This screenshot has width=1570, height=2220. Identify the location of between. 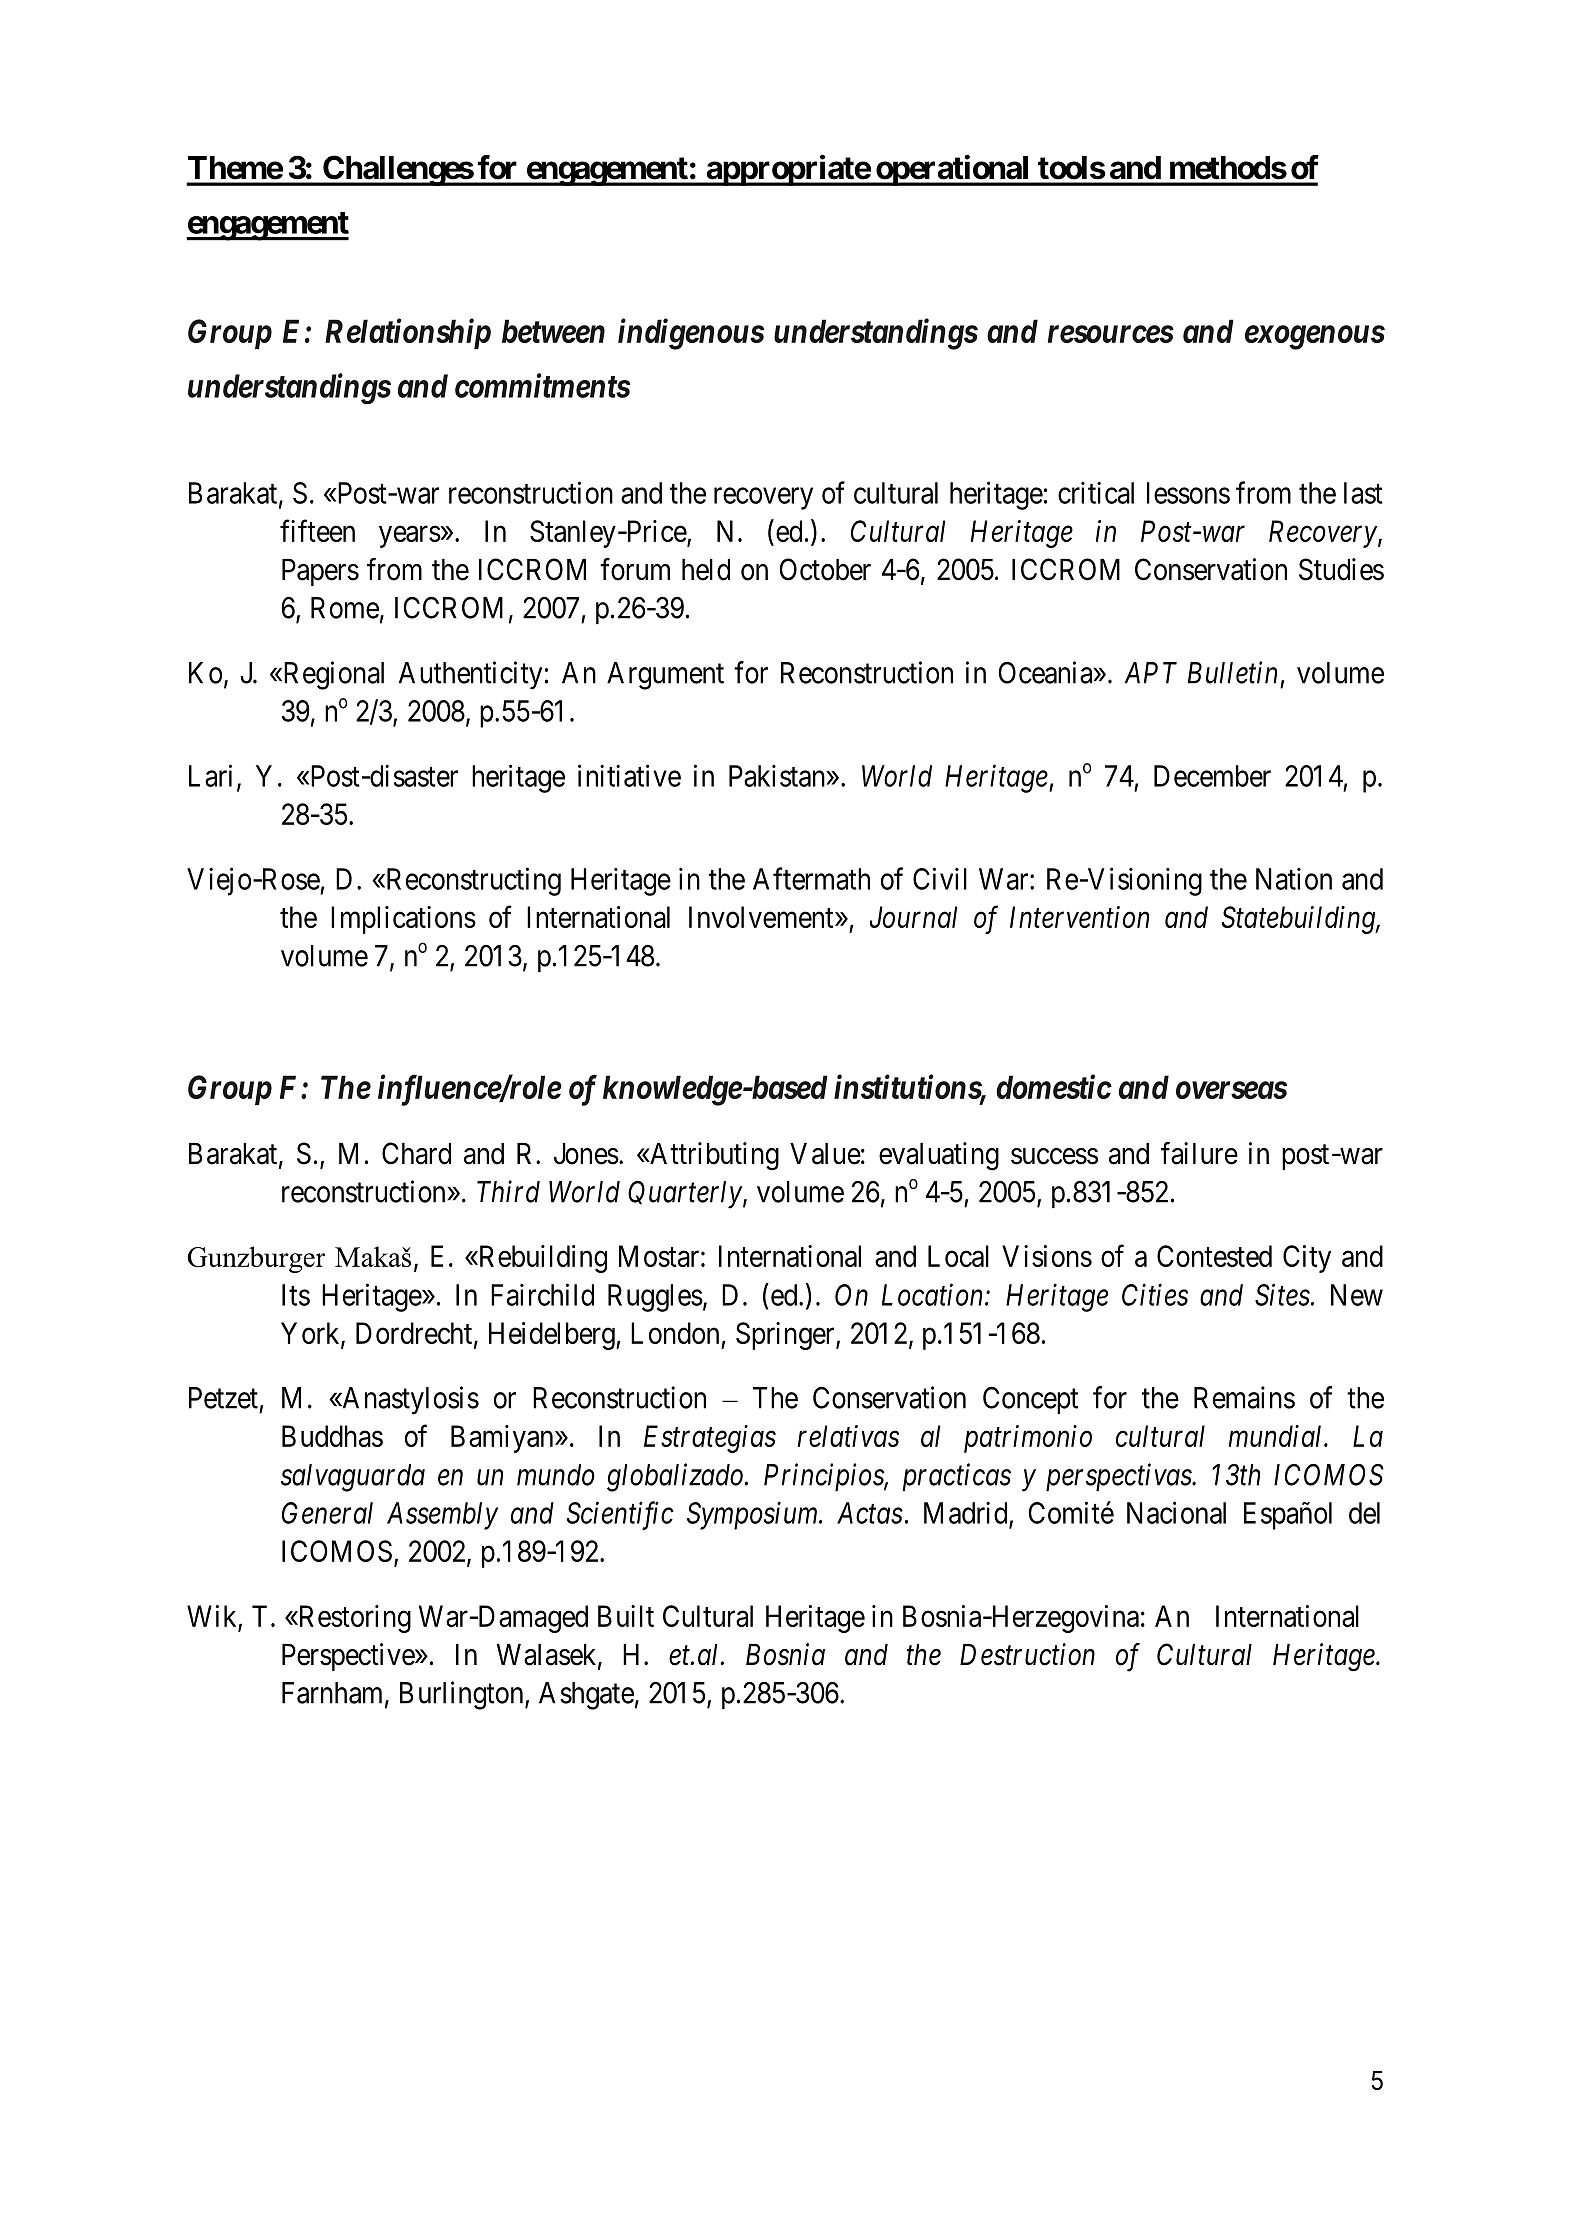
(553, 331).
